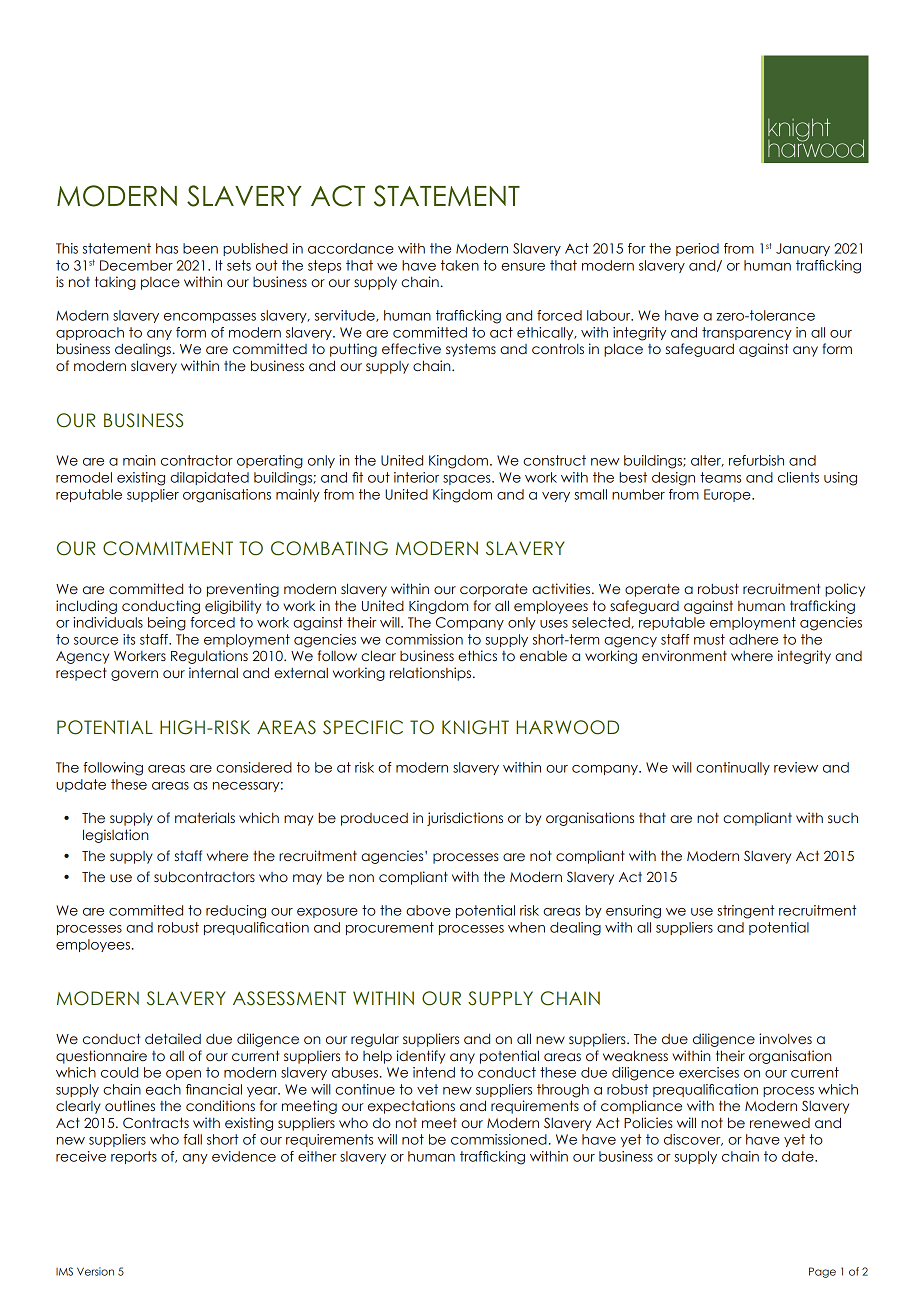 The width and height of the screenshot is (924, 1308). I want to click on December, so click(136, 265).
